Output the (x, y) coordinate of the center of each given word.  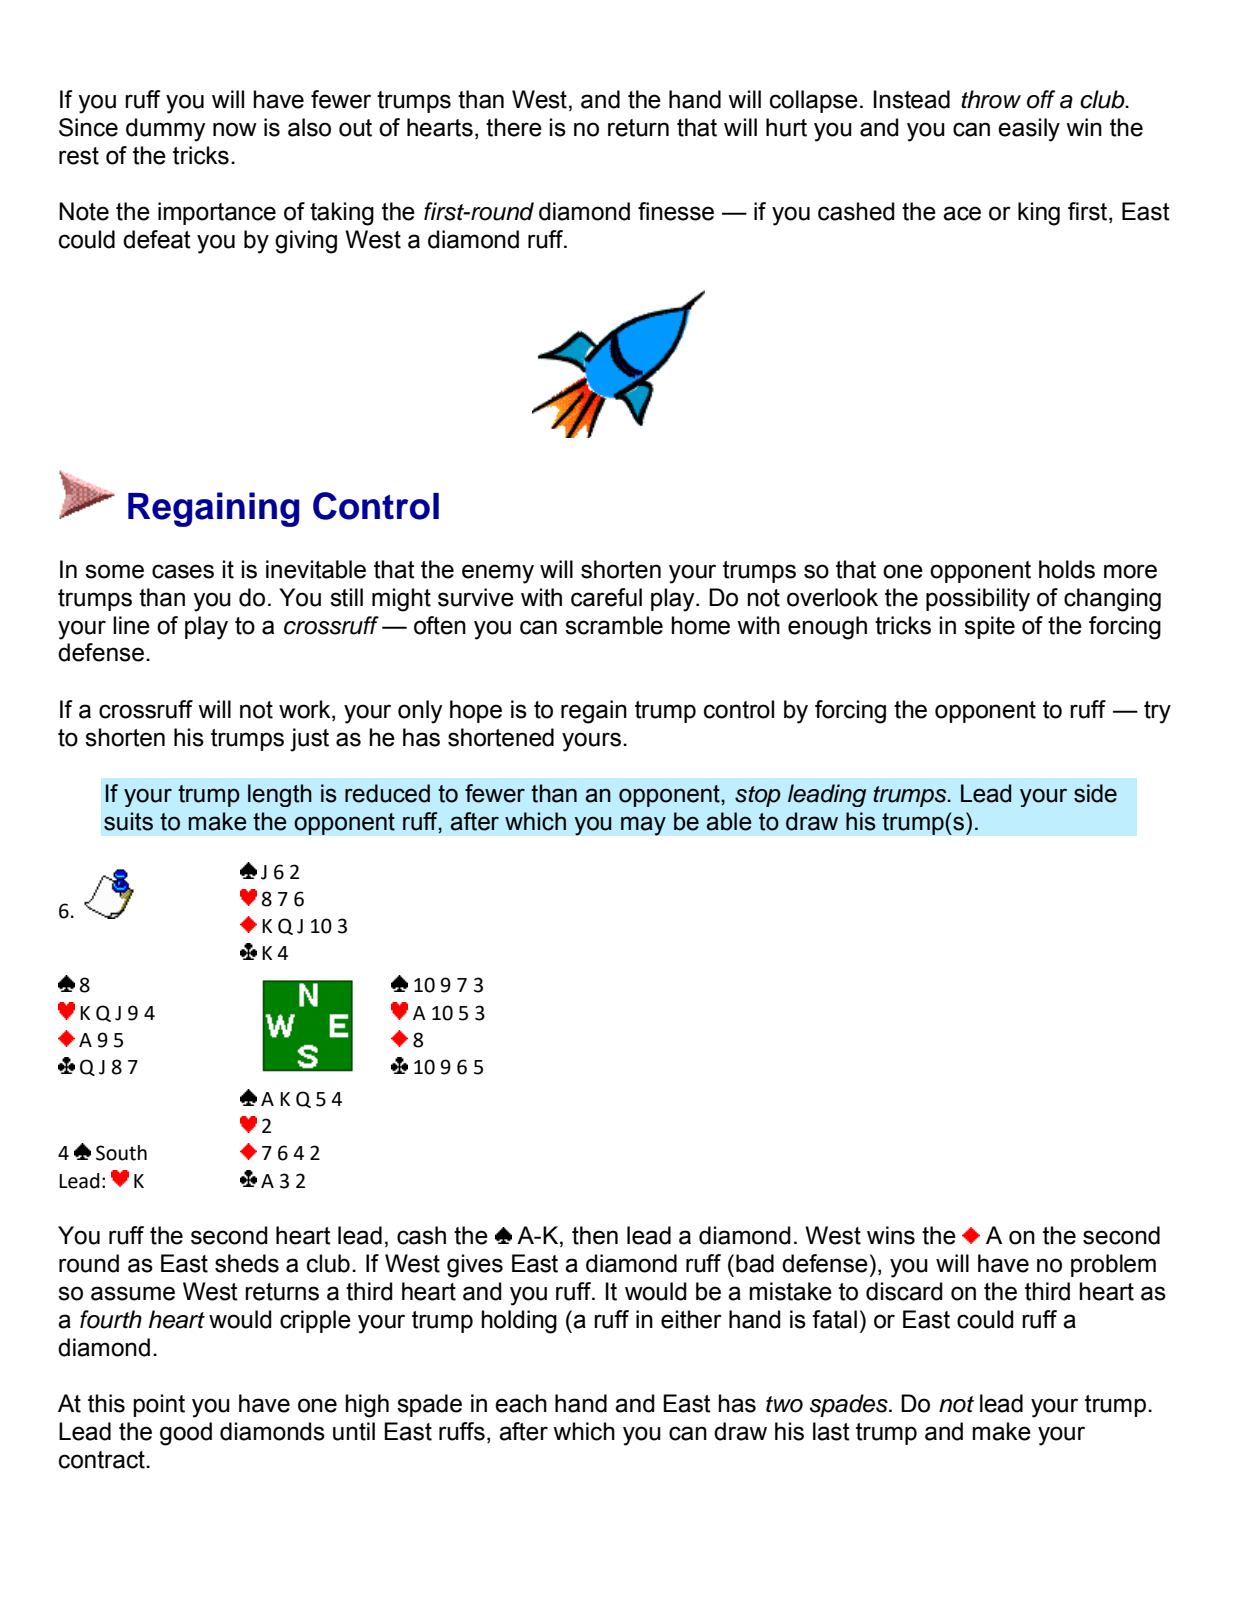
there (514, 127)
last (831, 1431)
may (643, 826)
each (521, 1403)
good (186, 1434)
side (1095, 793)
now (235, 129)
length (280, 795)
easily (1029, 130)
